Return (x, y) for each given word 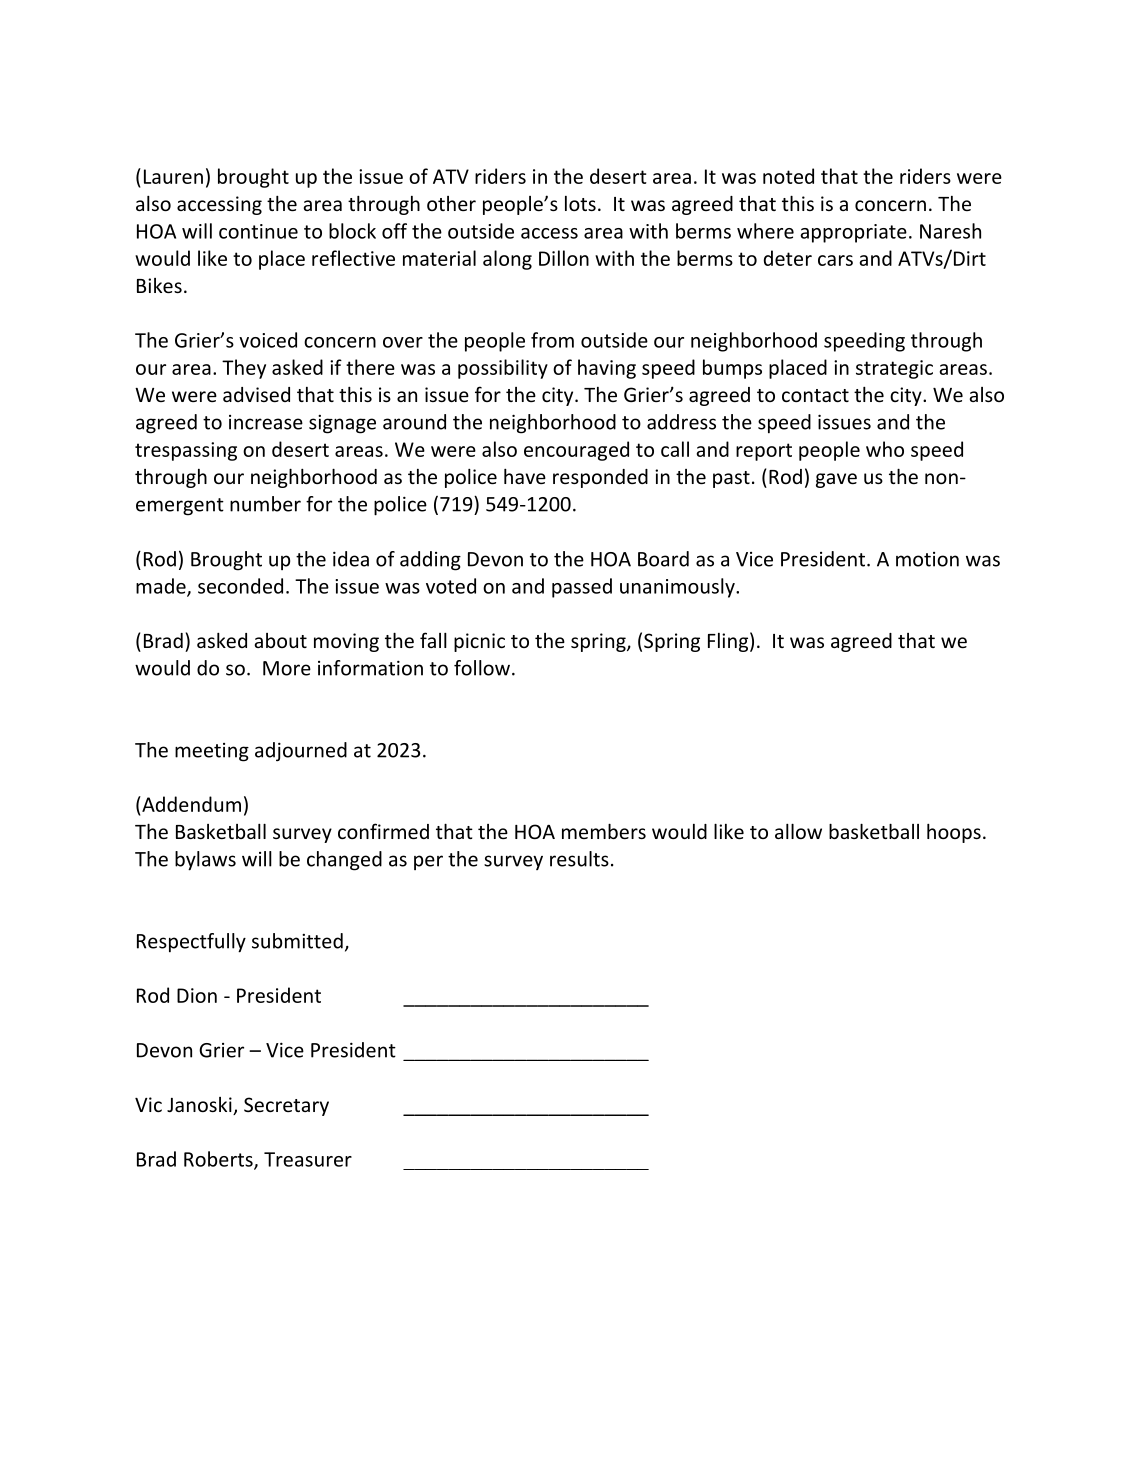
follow (483, 668)
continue (258, 231)
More (287, 668)
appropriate (853, 233)
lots (580, 203)
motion (927, 559)
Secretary (286, 1106)
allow (798, 831)
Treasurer (308, 1159)
